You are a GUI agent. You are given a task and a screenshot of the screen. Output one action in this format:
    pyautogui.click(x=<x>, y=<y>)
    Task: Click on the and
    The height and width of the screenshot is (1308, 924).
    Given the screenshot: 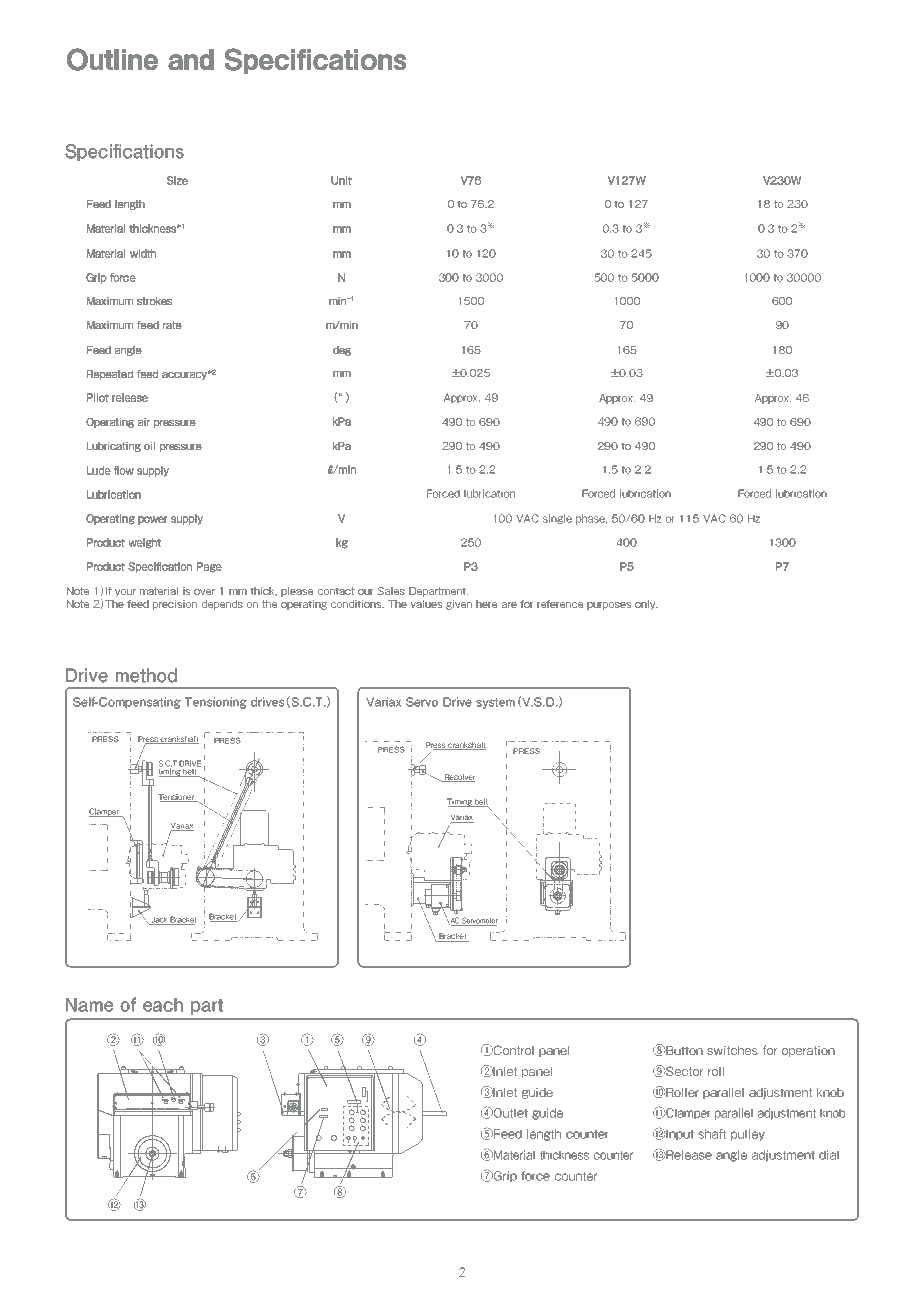 What is the action you would take?
    pyautogui.click(x=191, y=59)
